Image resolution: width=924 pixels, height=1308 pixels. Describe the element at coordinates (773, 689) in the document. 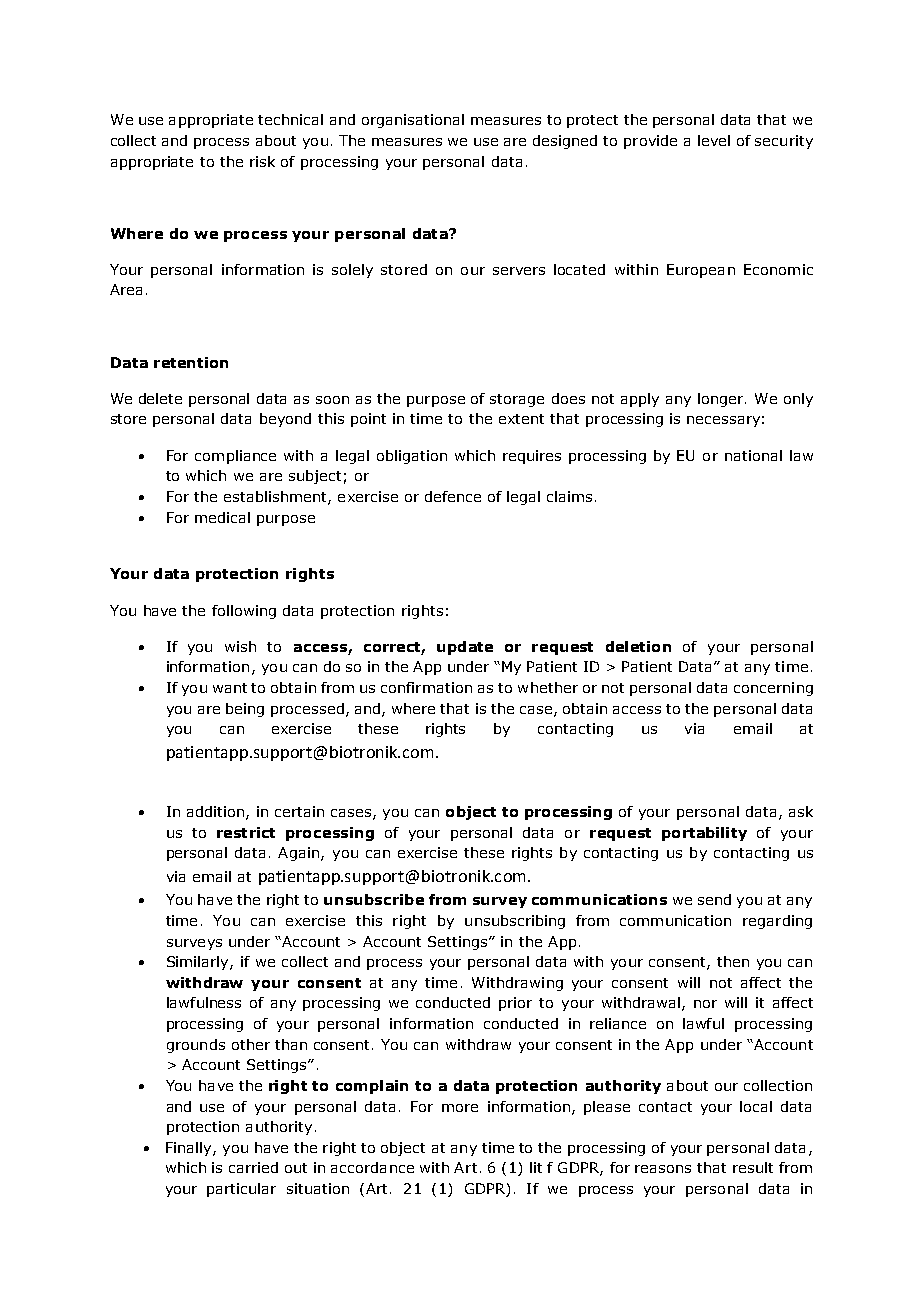

I see `concerning` at that location.
